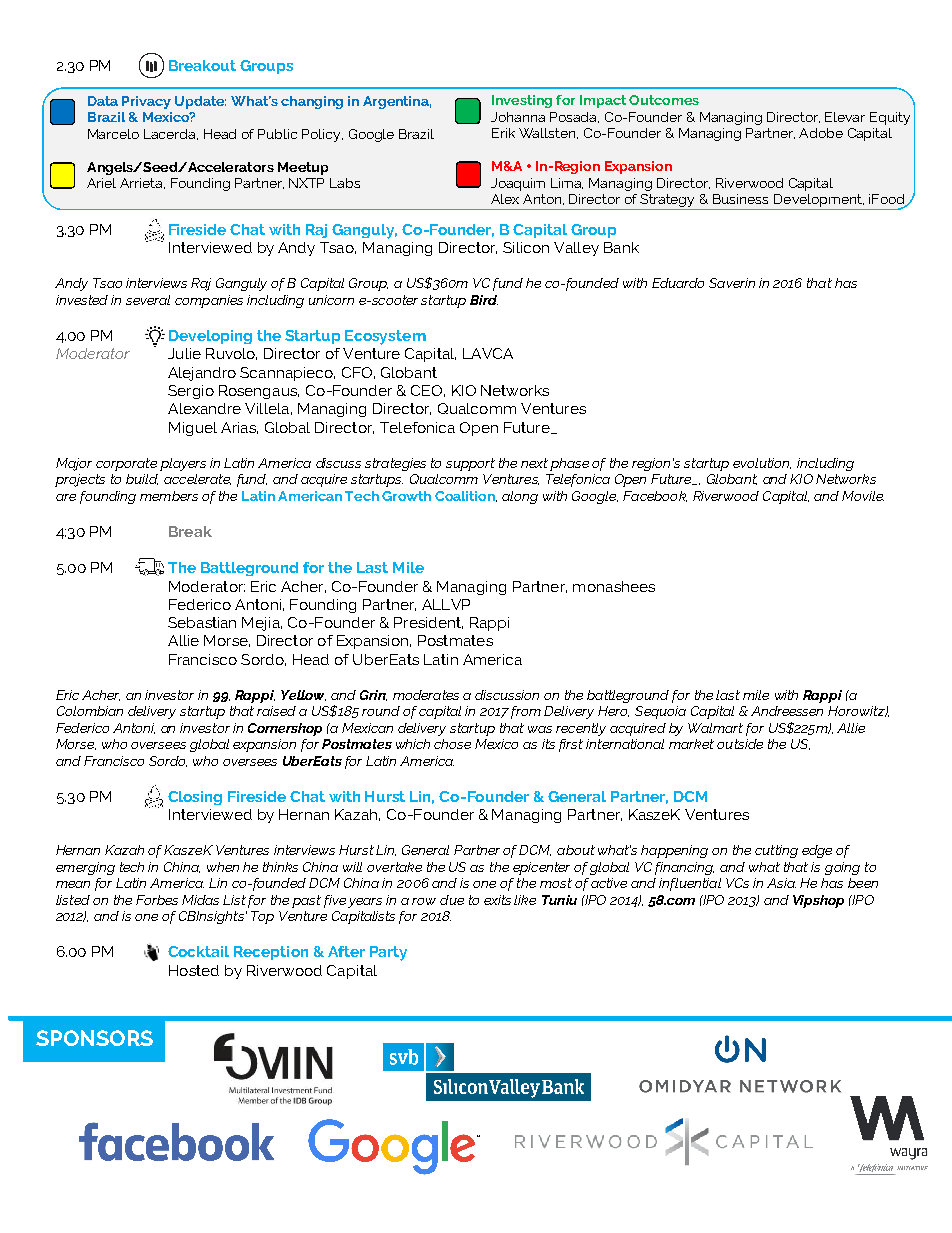 The width and height of the screenshot is (952, 1233). What do you see at coordinates (146, 102) in the screenshot?
I see `Privacy` at bounding box center [146, 102].
